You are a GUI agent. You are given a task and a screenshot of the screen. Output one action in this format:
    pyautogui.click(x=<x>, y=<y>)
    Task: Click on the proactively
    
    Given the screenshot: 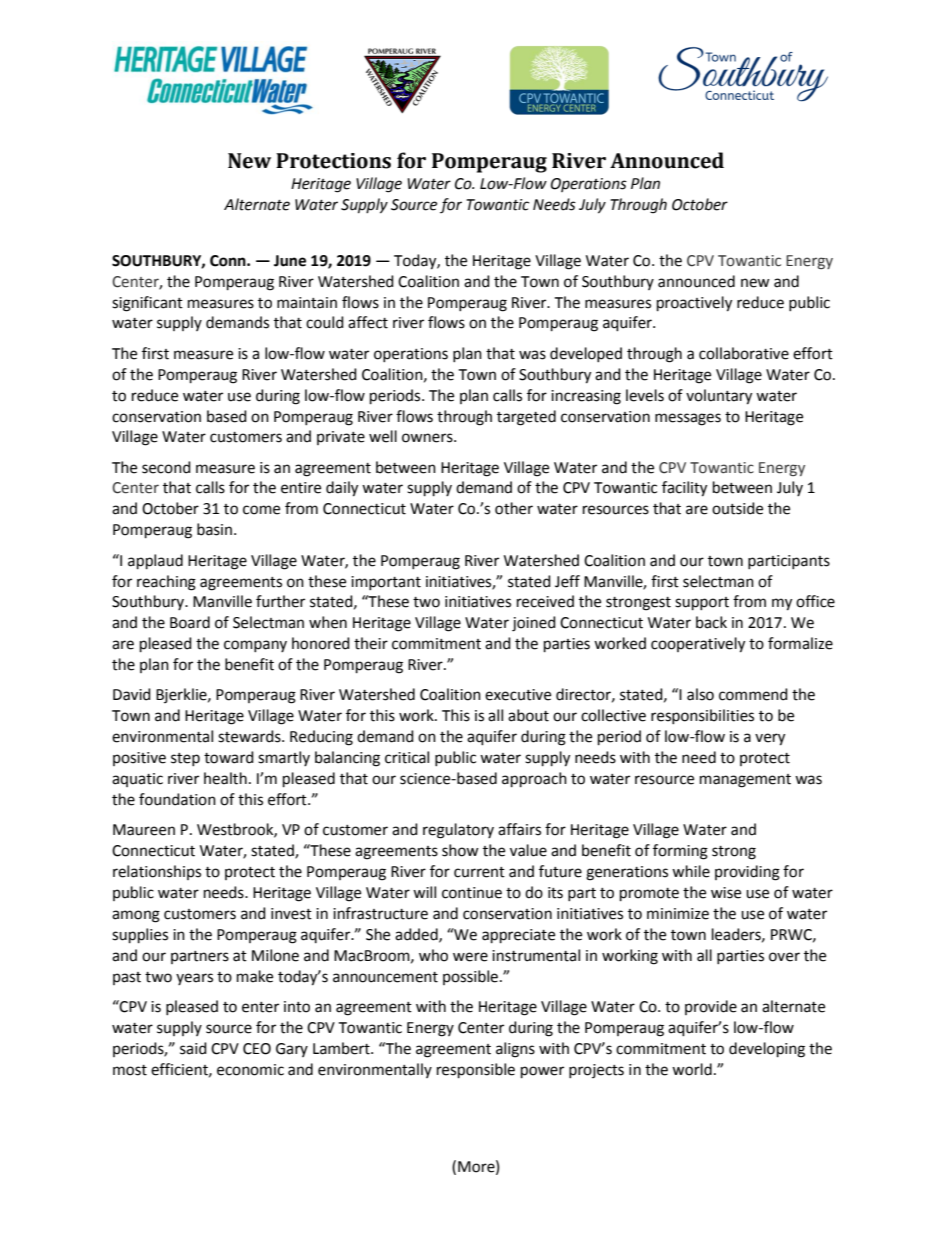 What is the action you would take?
    pyautogui.click(x=694, y=304)
